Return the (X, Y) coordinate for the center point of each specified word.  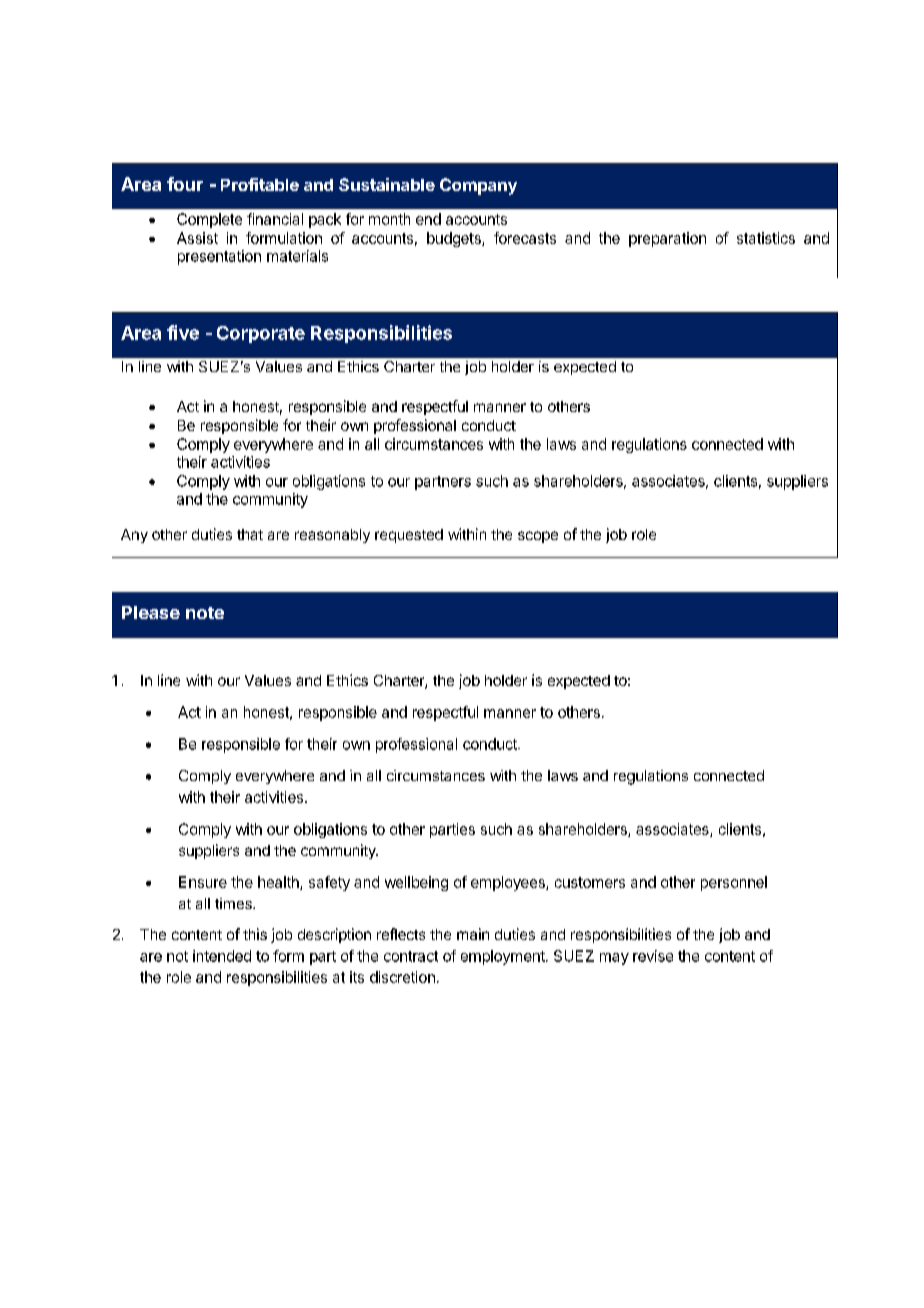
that (250, 534)
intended (222, 956)
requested (409, 536)
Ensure (203, 882)
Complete (209, 220)
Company (478, 186)
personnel (734, 883)
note (205, 613)
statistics (766, 238)
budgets (455, 239)
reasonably (332, 536)
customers (590, 882)
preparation (667, 239)
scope (538, 537)
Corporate (261, 334)
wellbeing (416, 883)
